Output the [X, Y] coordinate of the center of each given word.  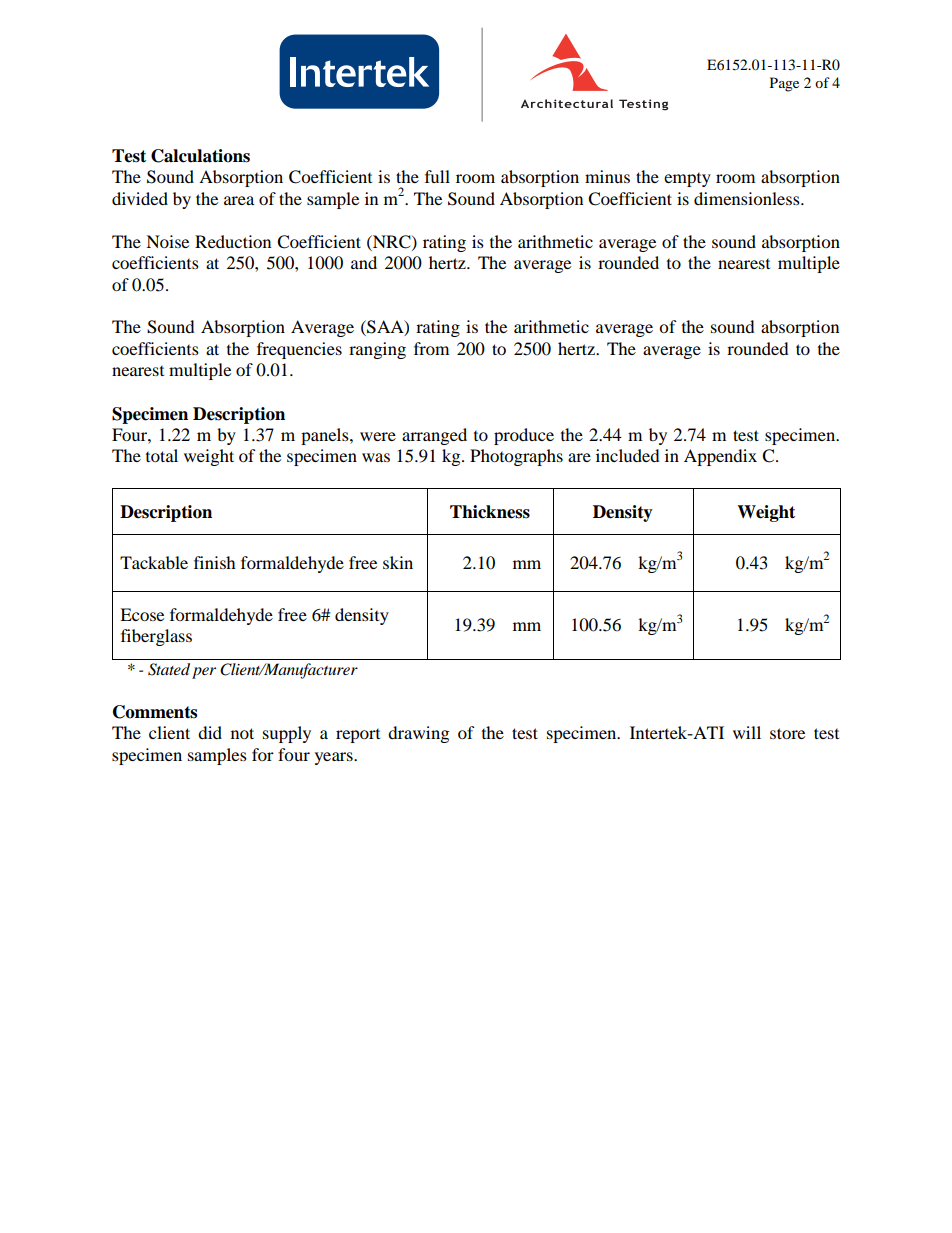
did [210, 732]
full [437, 176]
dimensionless [748, 198]
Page [784, 84]
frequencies [299, 350]
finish [215, 562]
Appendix [720, 457]
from [431, 348]
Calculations [200, 156]
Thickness [490, 512]
